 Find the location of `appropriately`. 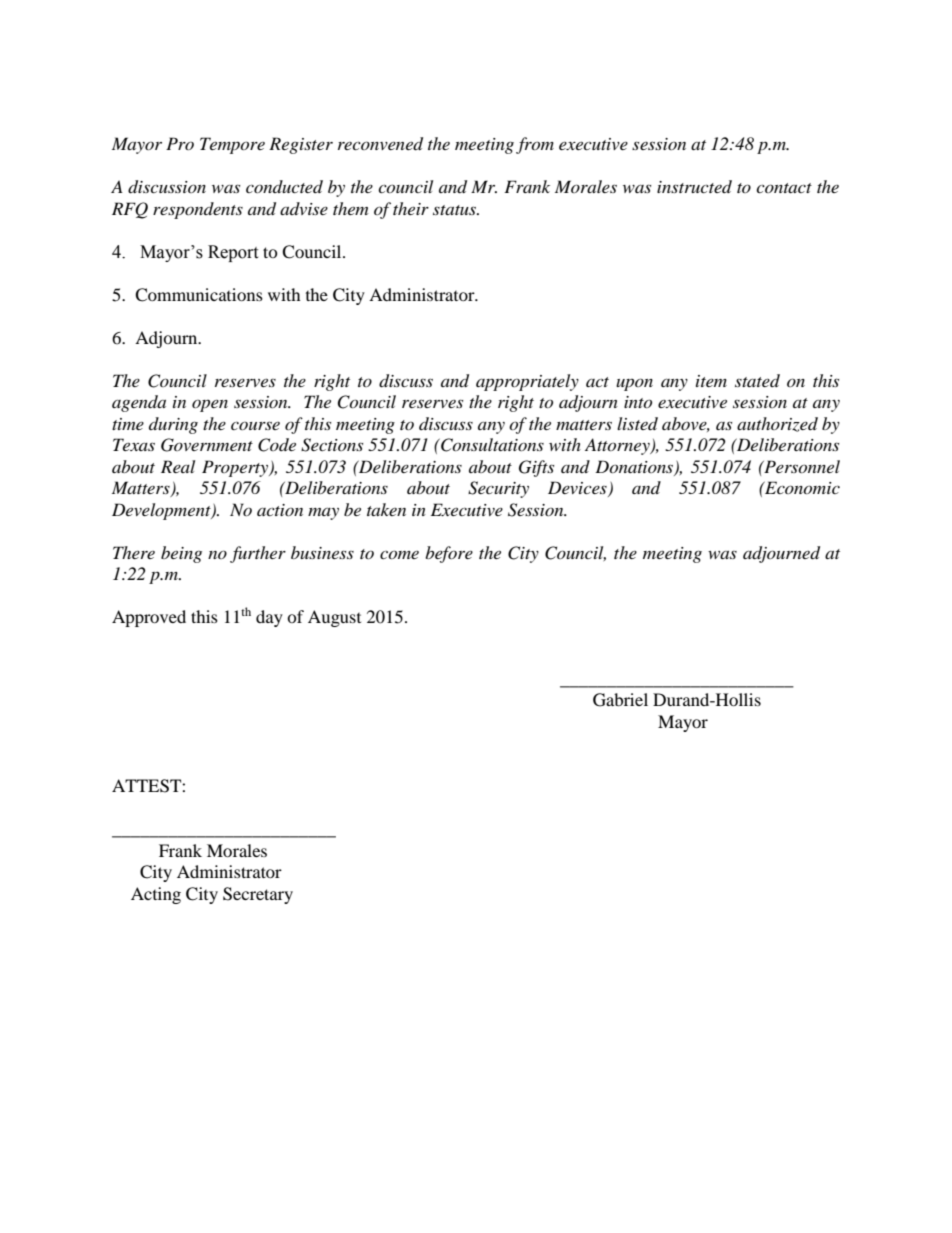

appropriately is located at coordinates (527, 382).
